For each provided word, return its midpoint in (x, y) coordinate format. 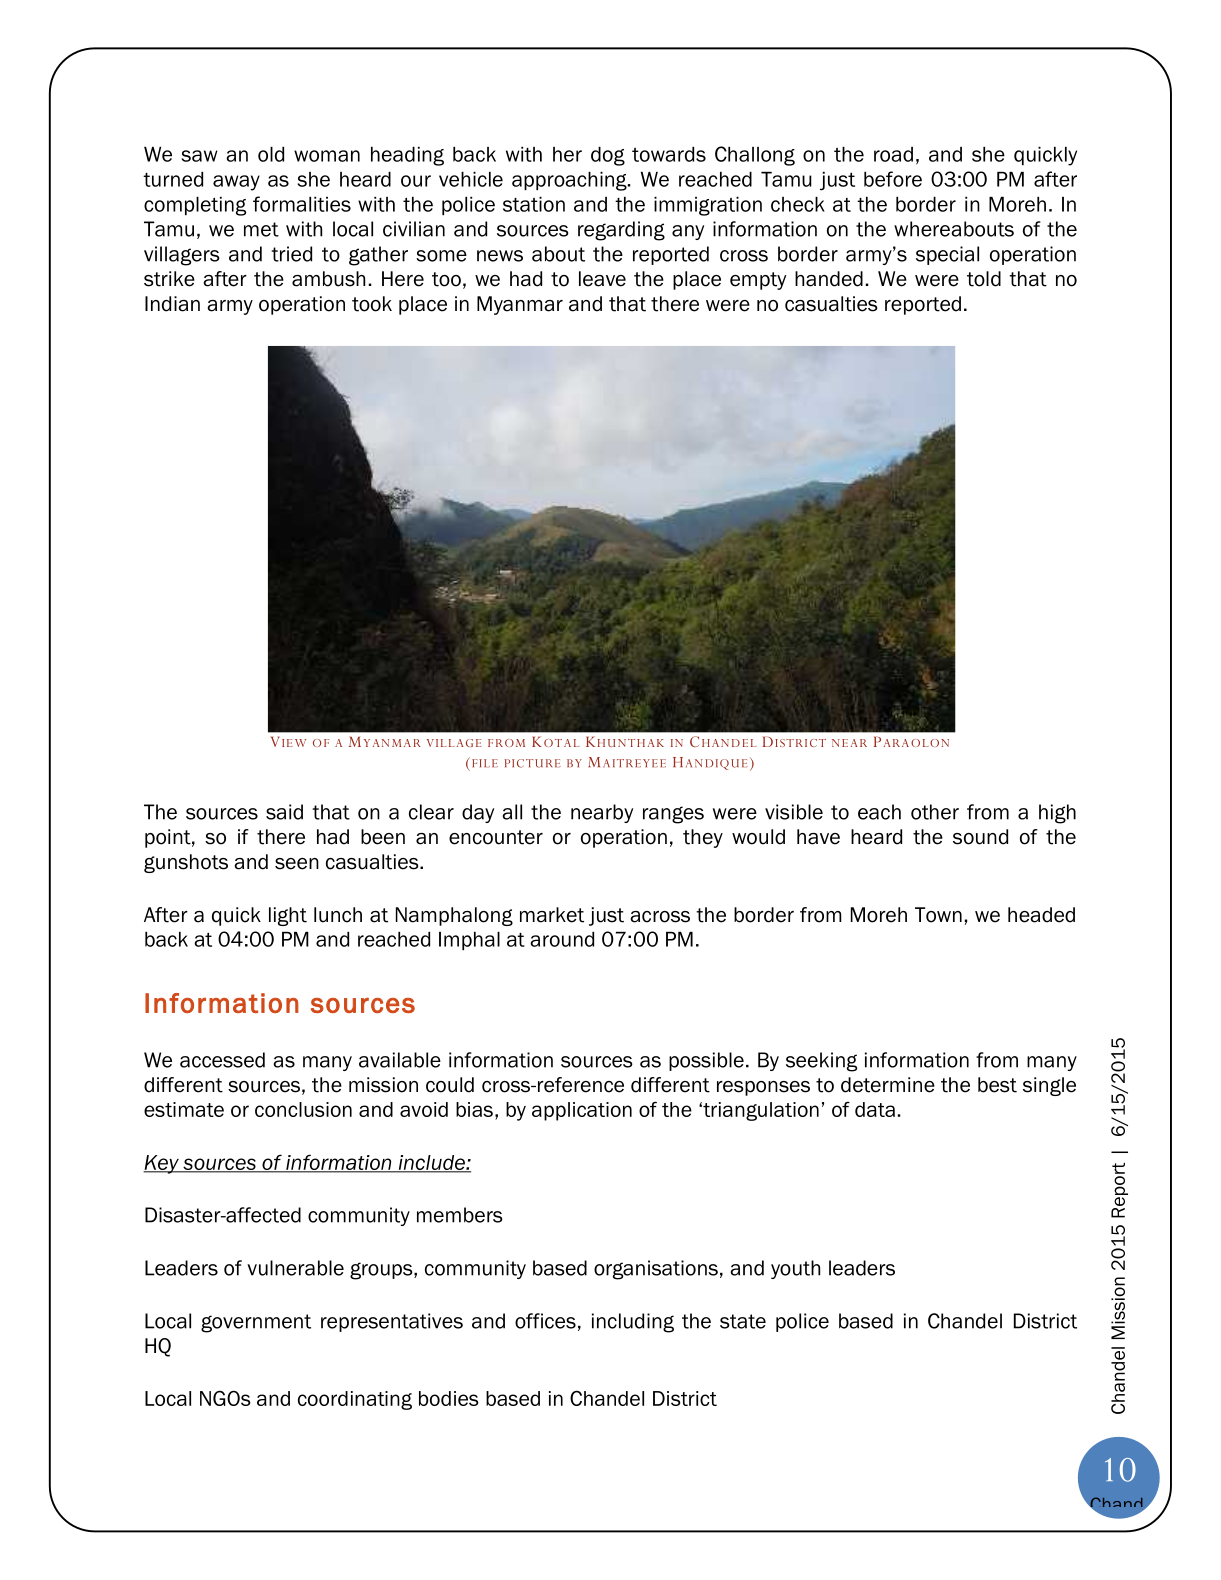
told (984, 279)
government (256, 1323)
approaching (570, 181)
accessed (222, 1060)
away (236, 183)
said (284, 812)
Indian (172, 304)
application (582, 1111)
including (633, 1323)
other (935, 812)
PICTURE (533, 763)
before (893, 179)
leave (602, 279)
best (997, 1085)
